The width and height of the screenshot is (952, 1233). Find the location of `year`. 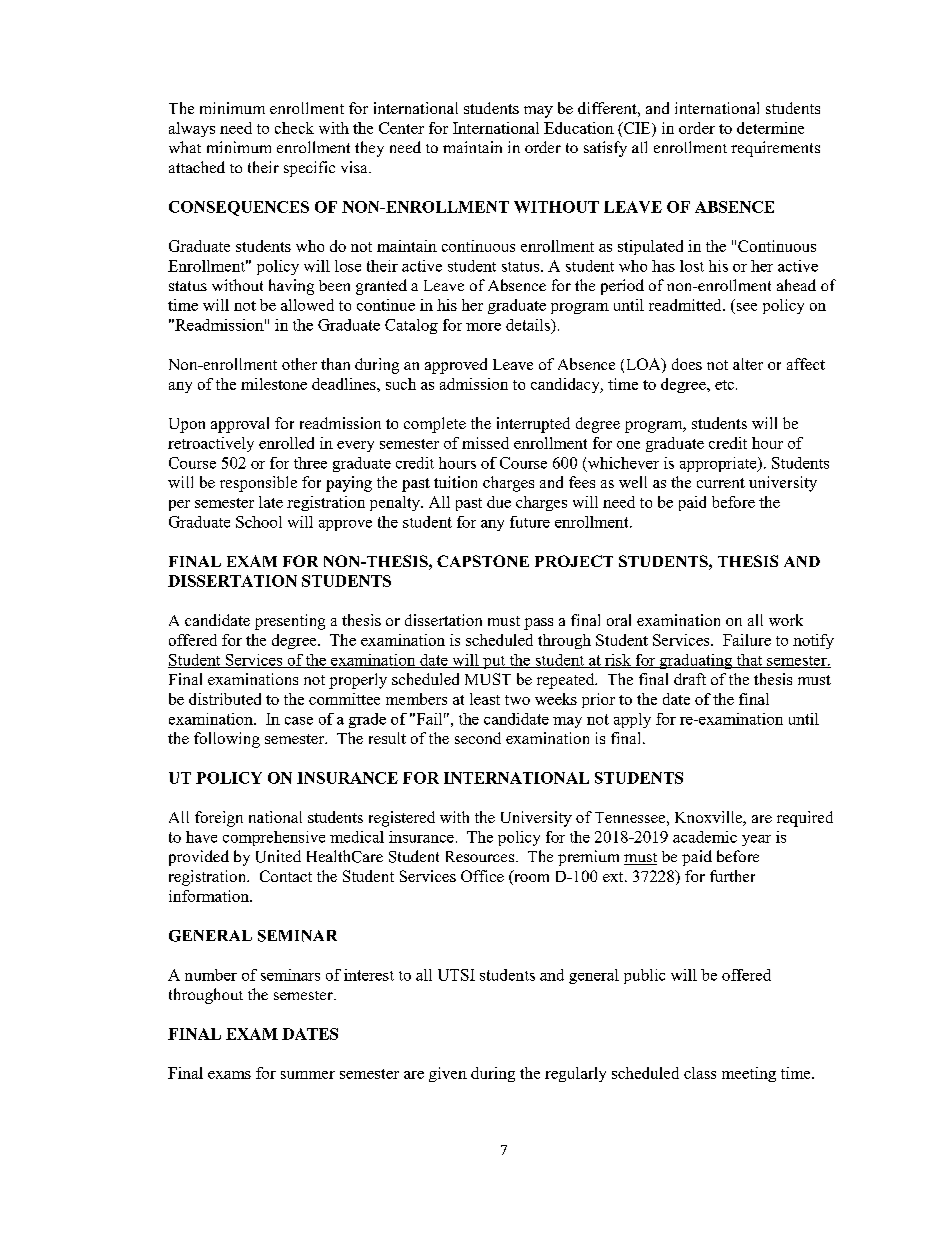

year is located at coordinates (756, 840).
